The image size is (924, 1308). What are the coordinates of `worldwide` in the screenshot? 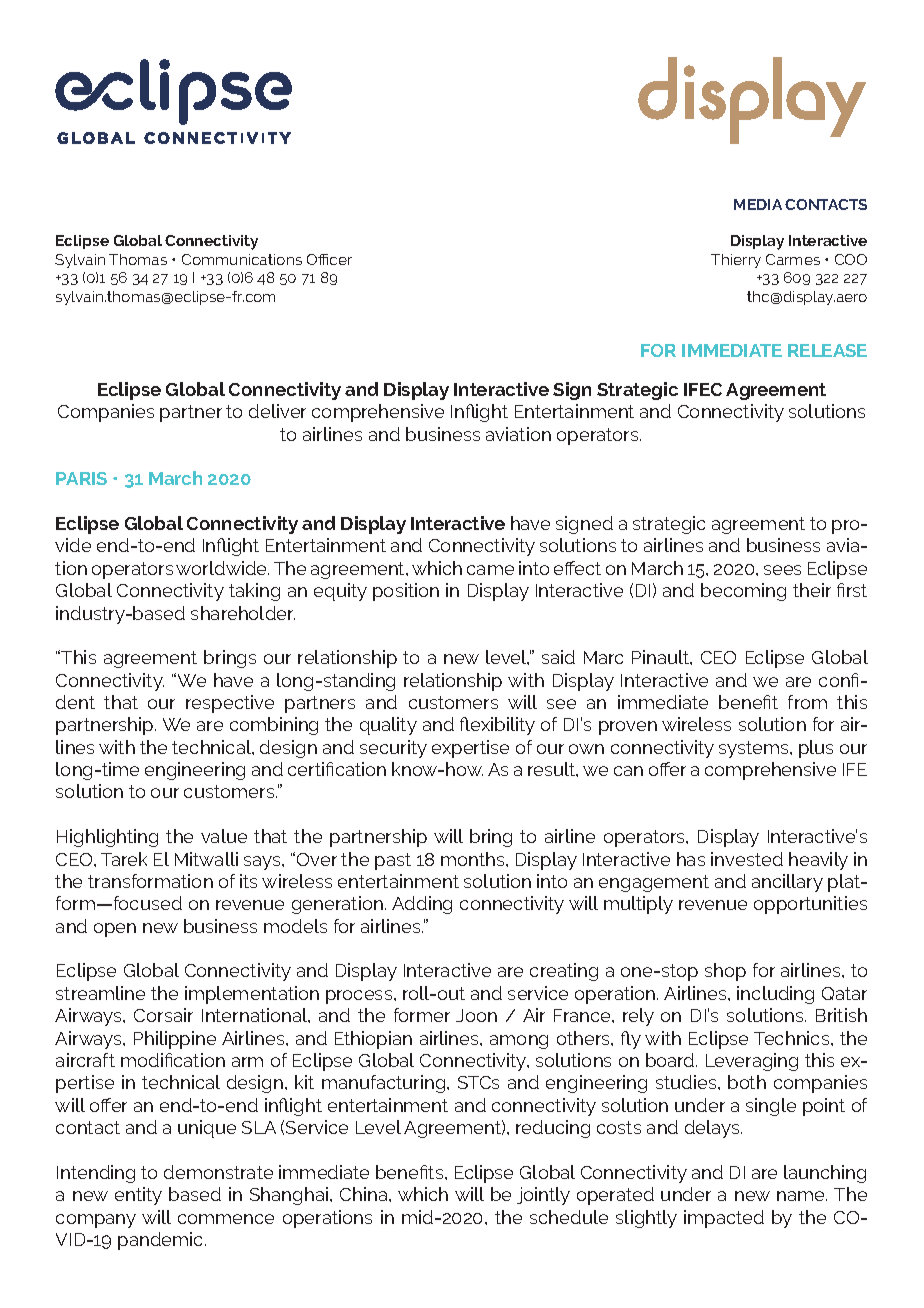 It's located at (222, 568).
